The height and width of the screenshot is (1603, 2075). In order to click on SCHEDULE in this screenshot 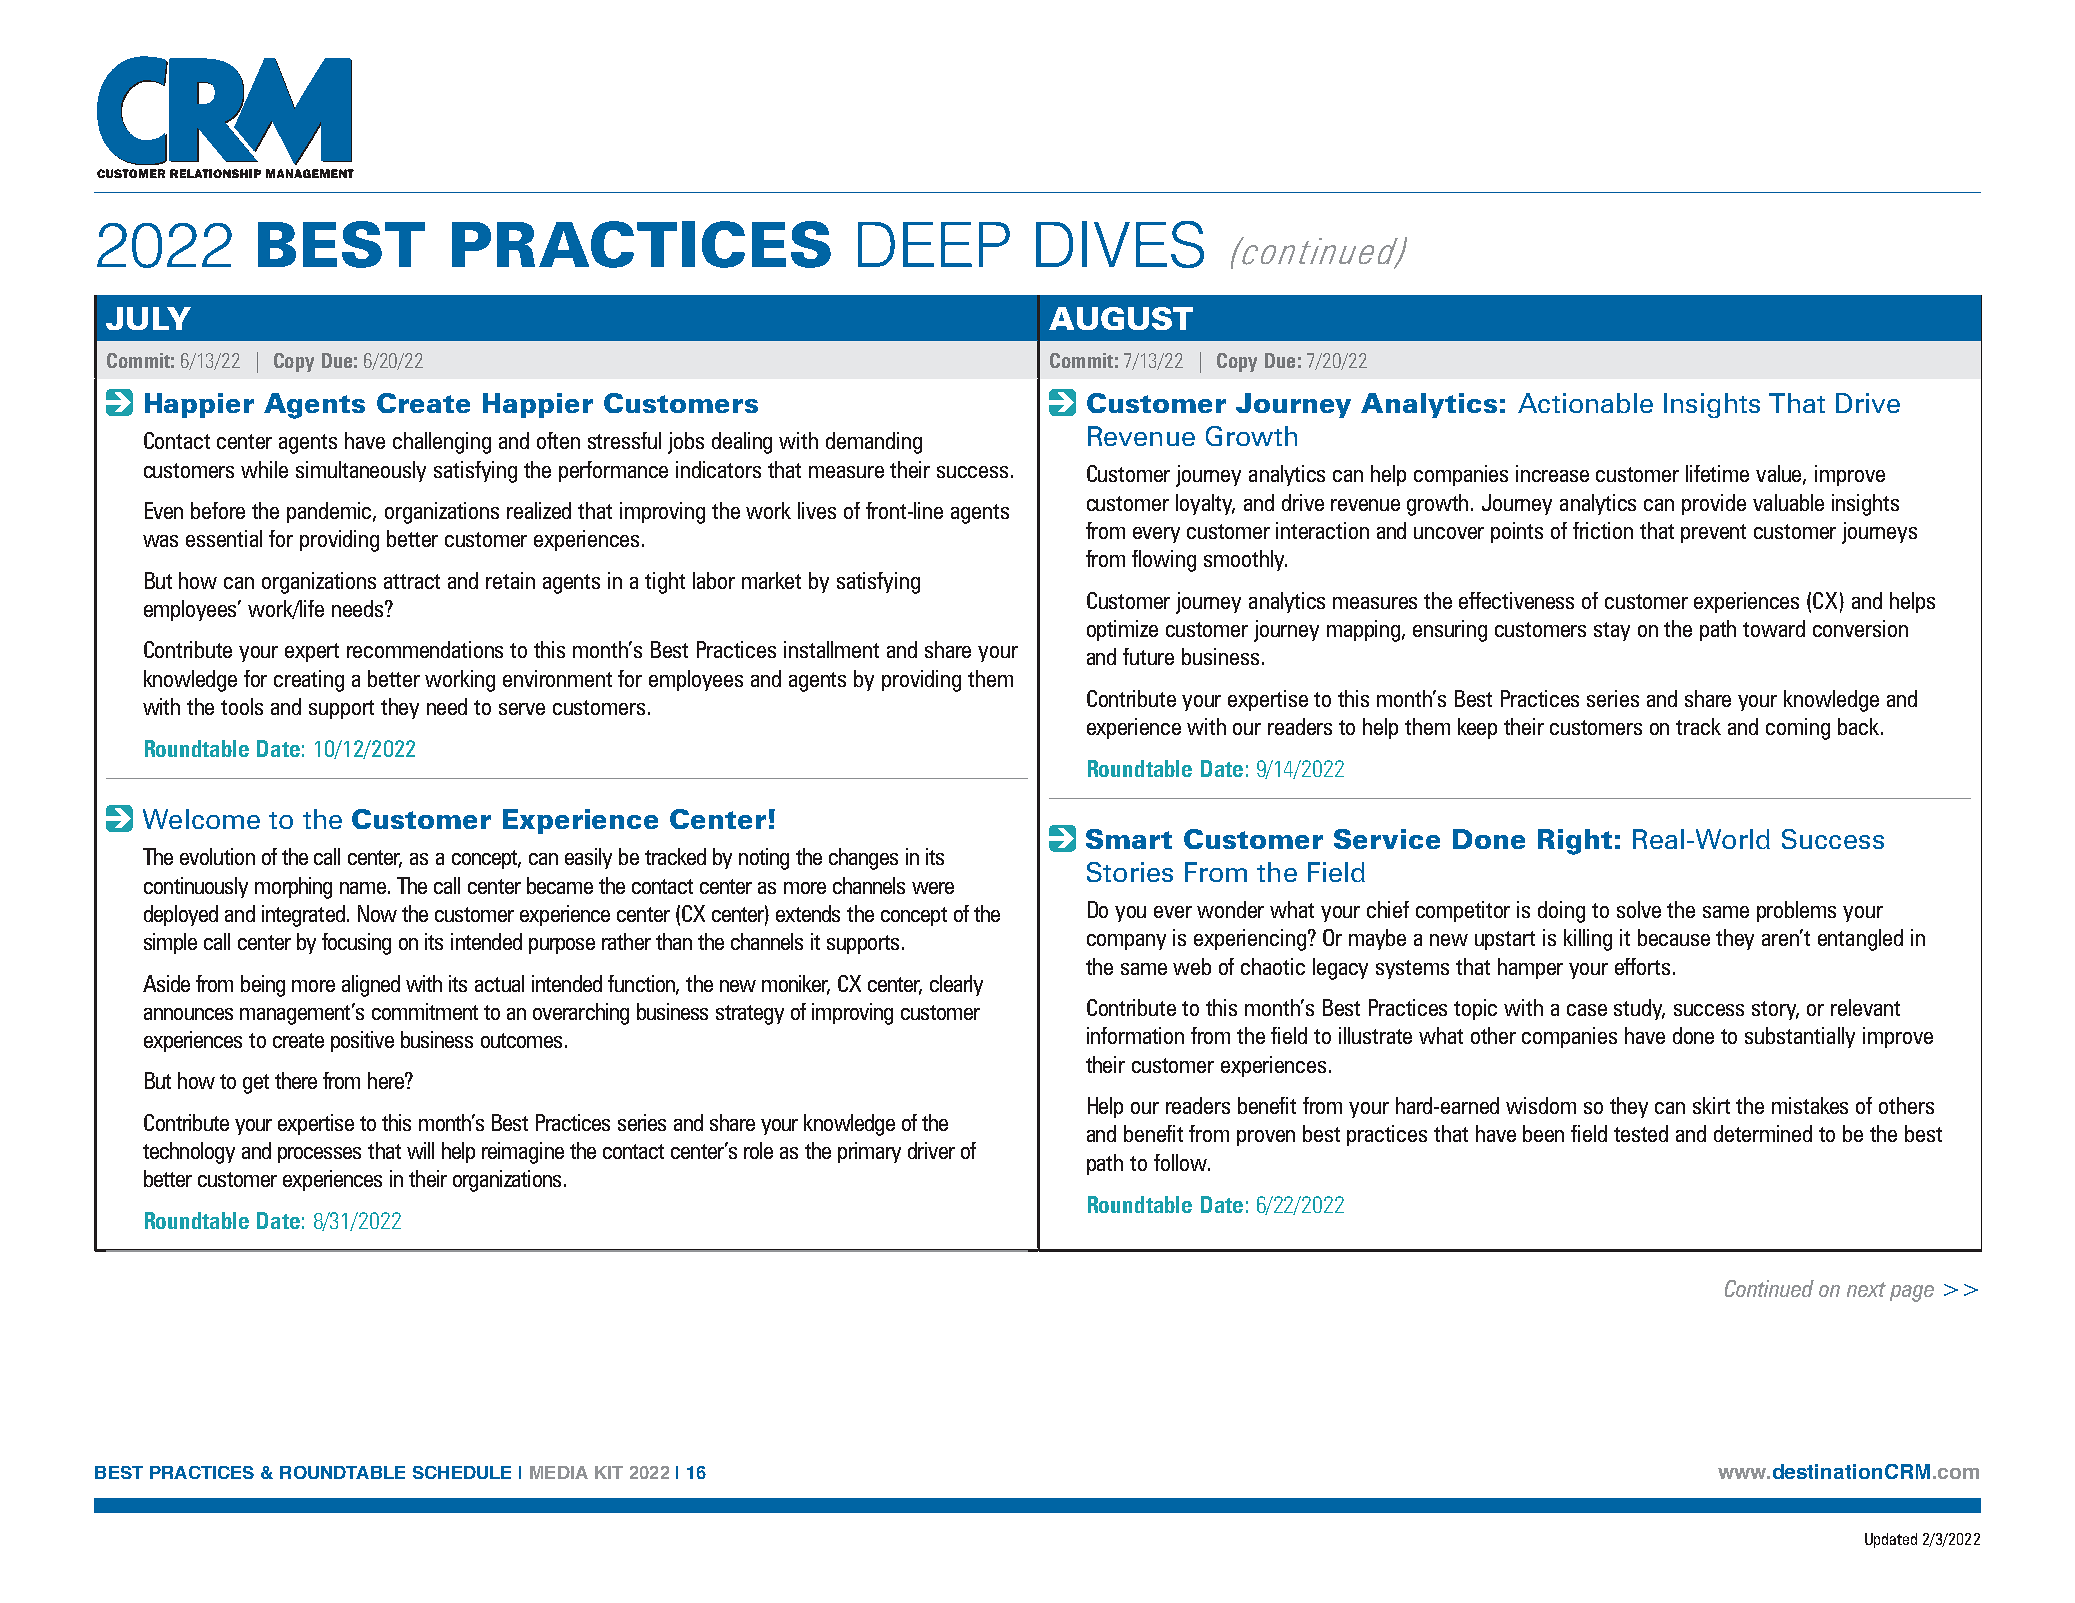, I will do `click(462, 1472)`.
